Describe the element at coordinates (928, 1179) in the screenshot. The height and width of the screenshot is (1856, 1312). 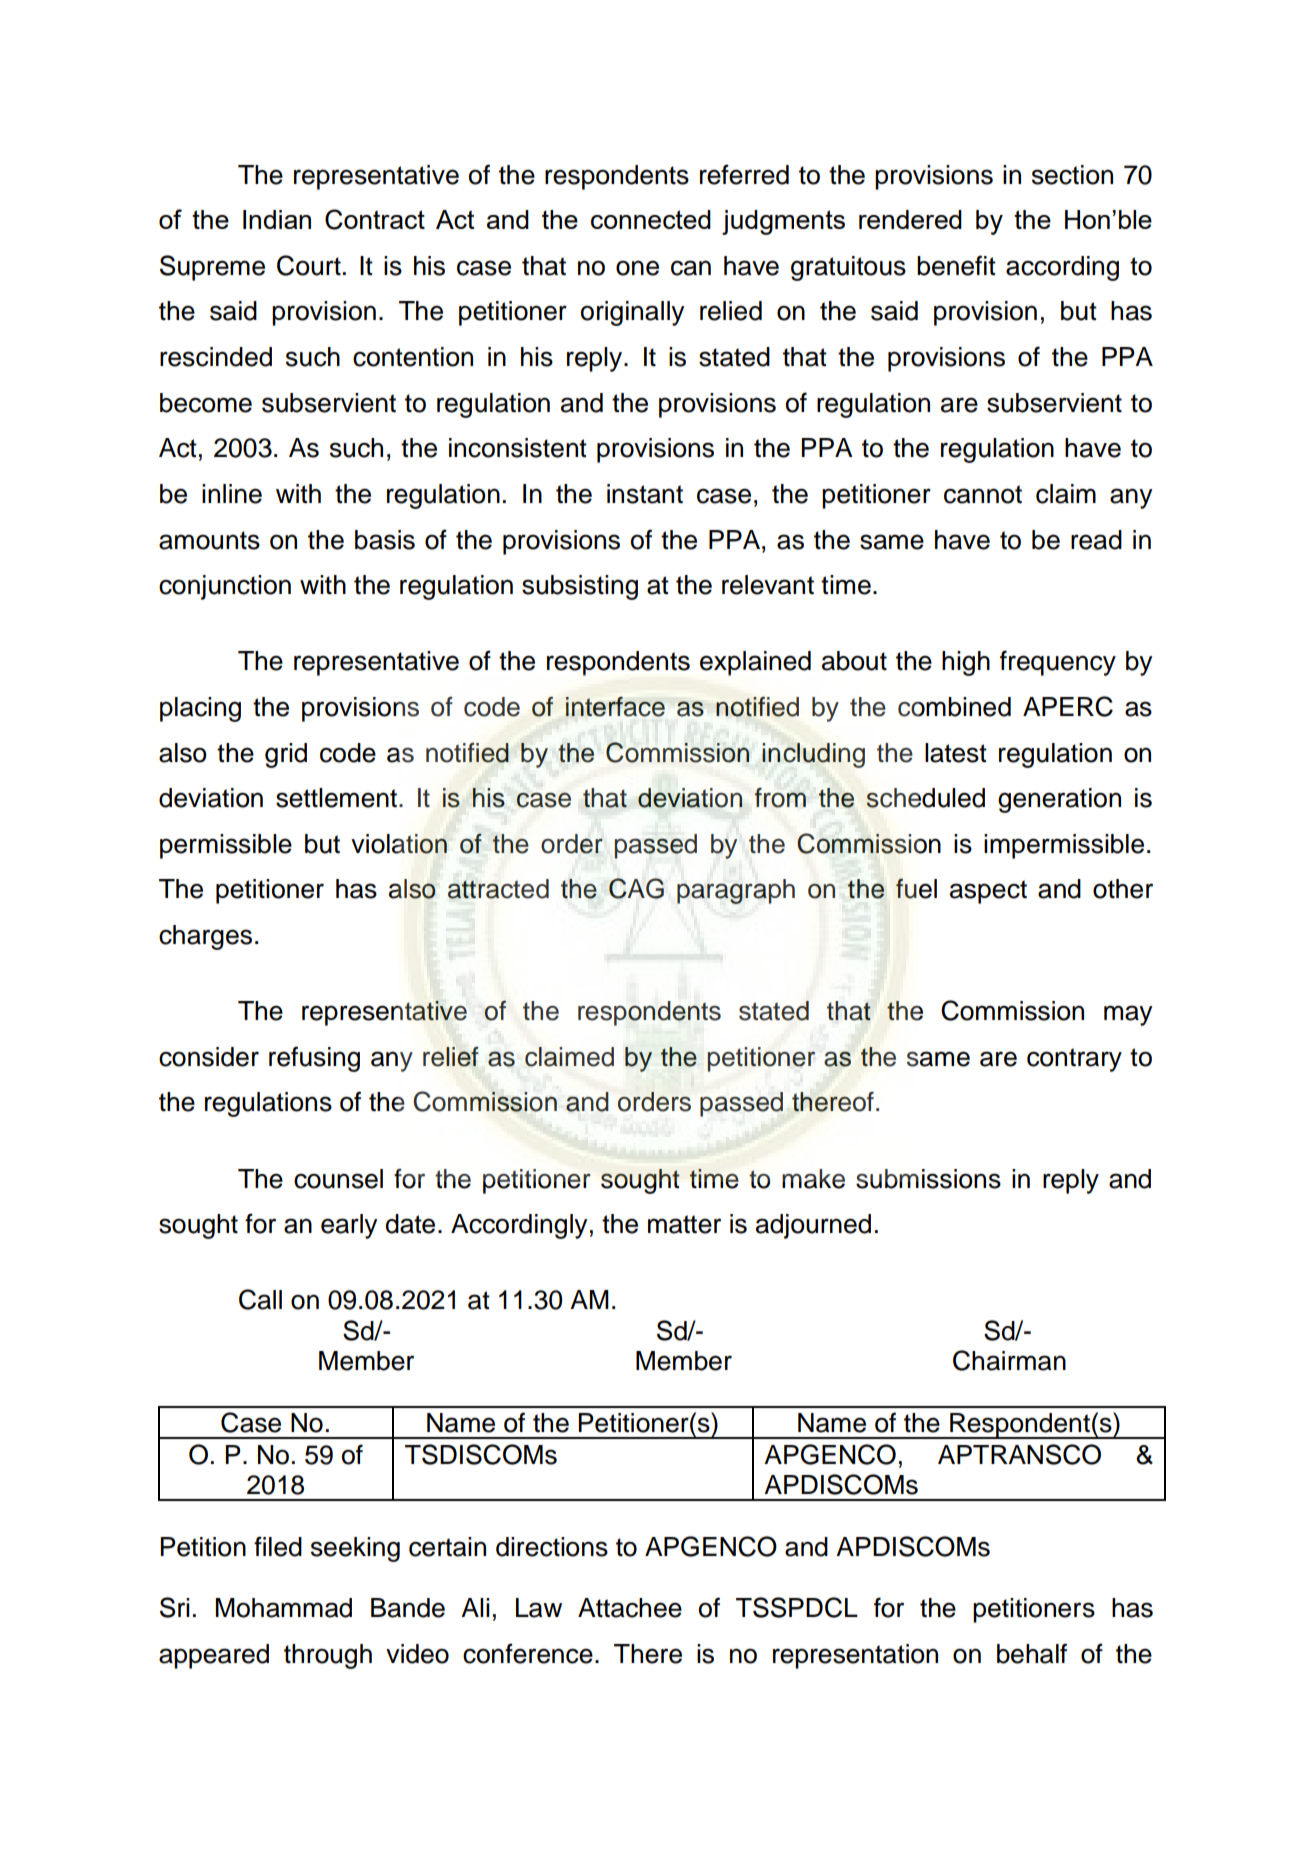
I see `submissions` at that location.
